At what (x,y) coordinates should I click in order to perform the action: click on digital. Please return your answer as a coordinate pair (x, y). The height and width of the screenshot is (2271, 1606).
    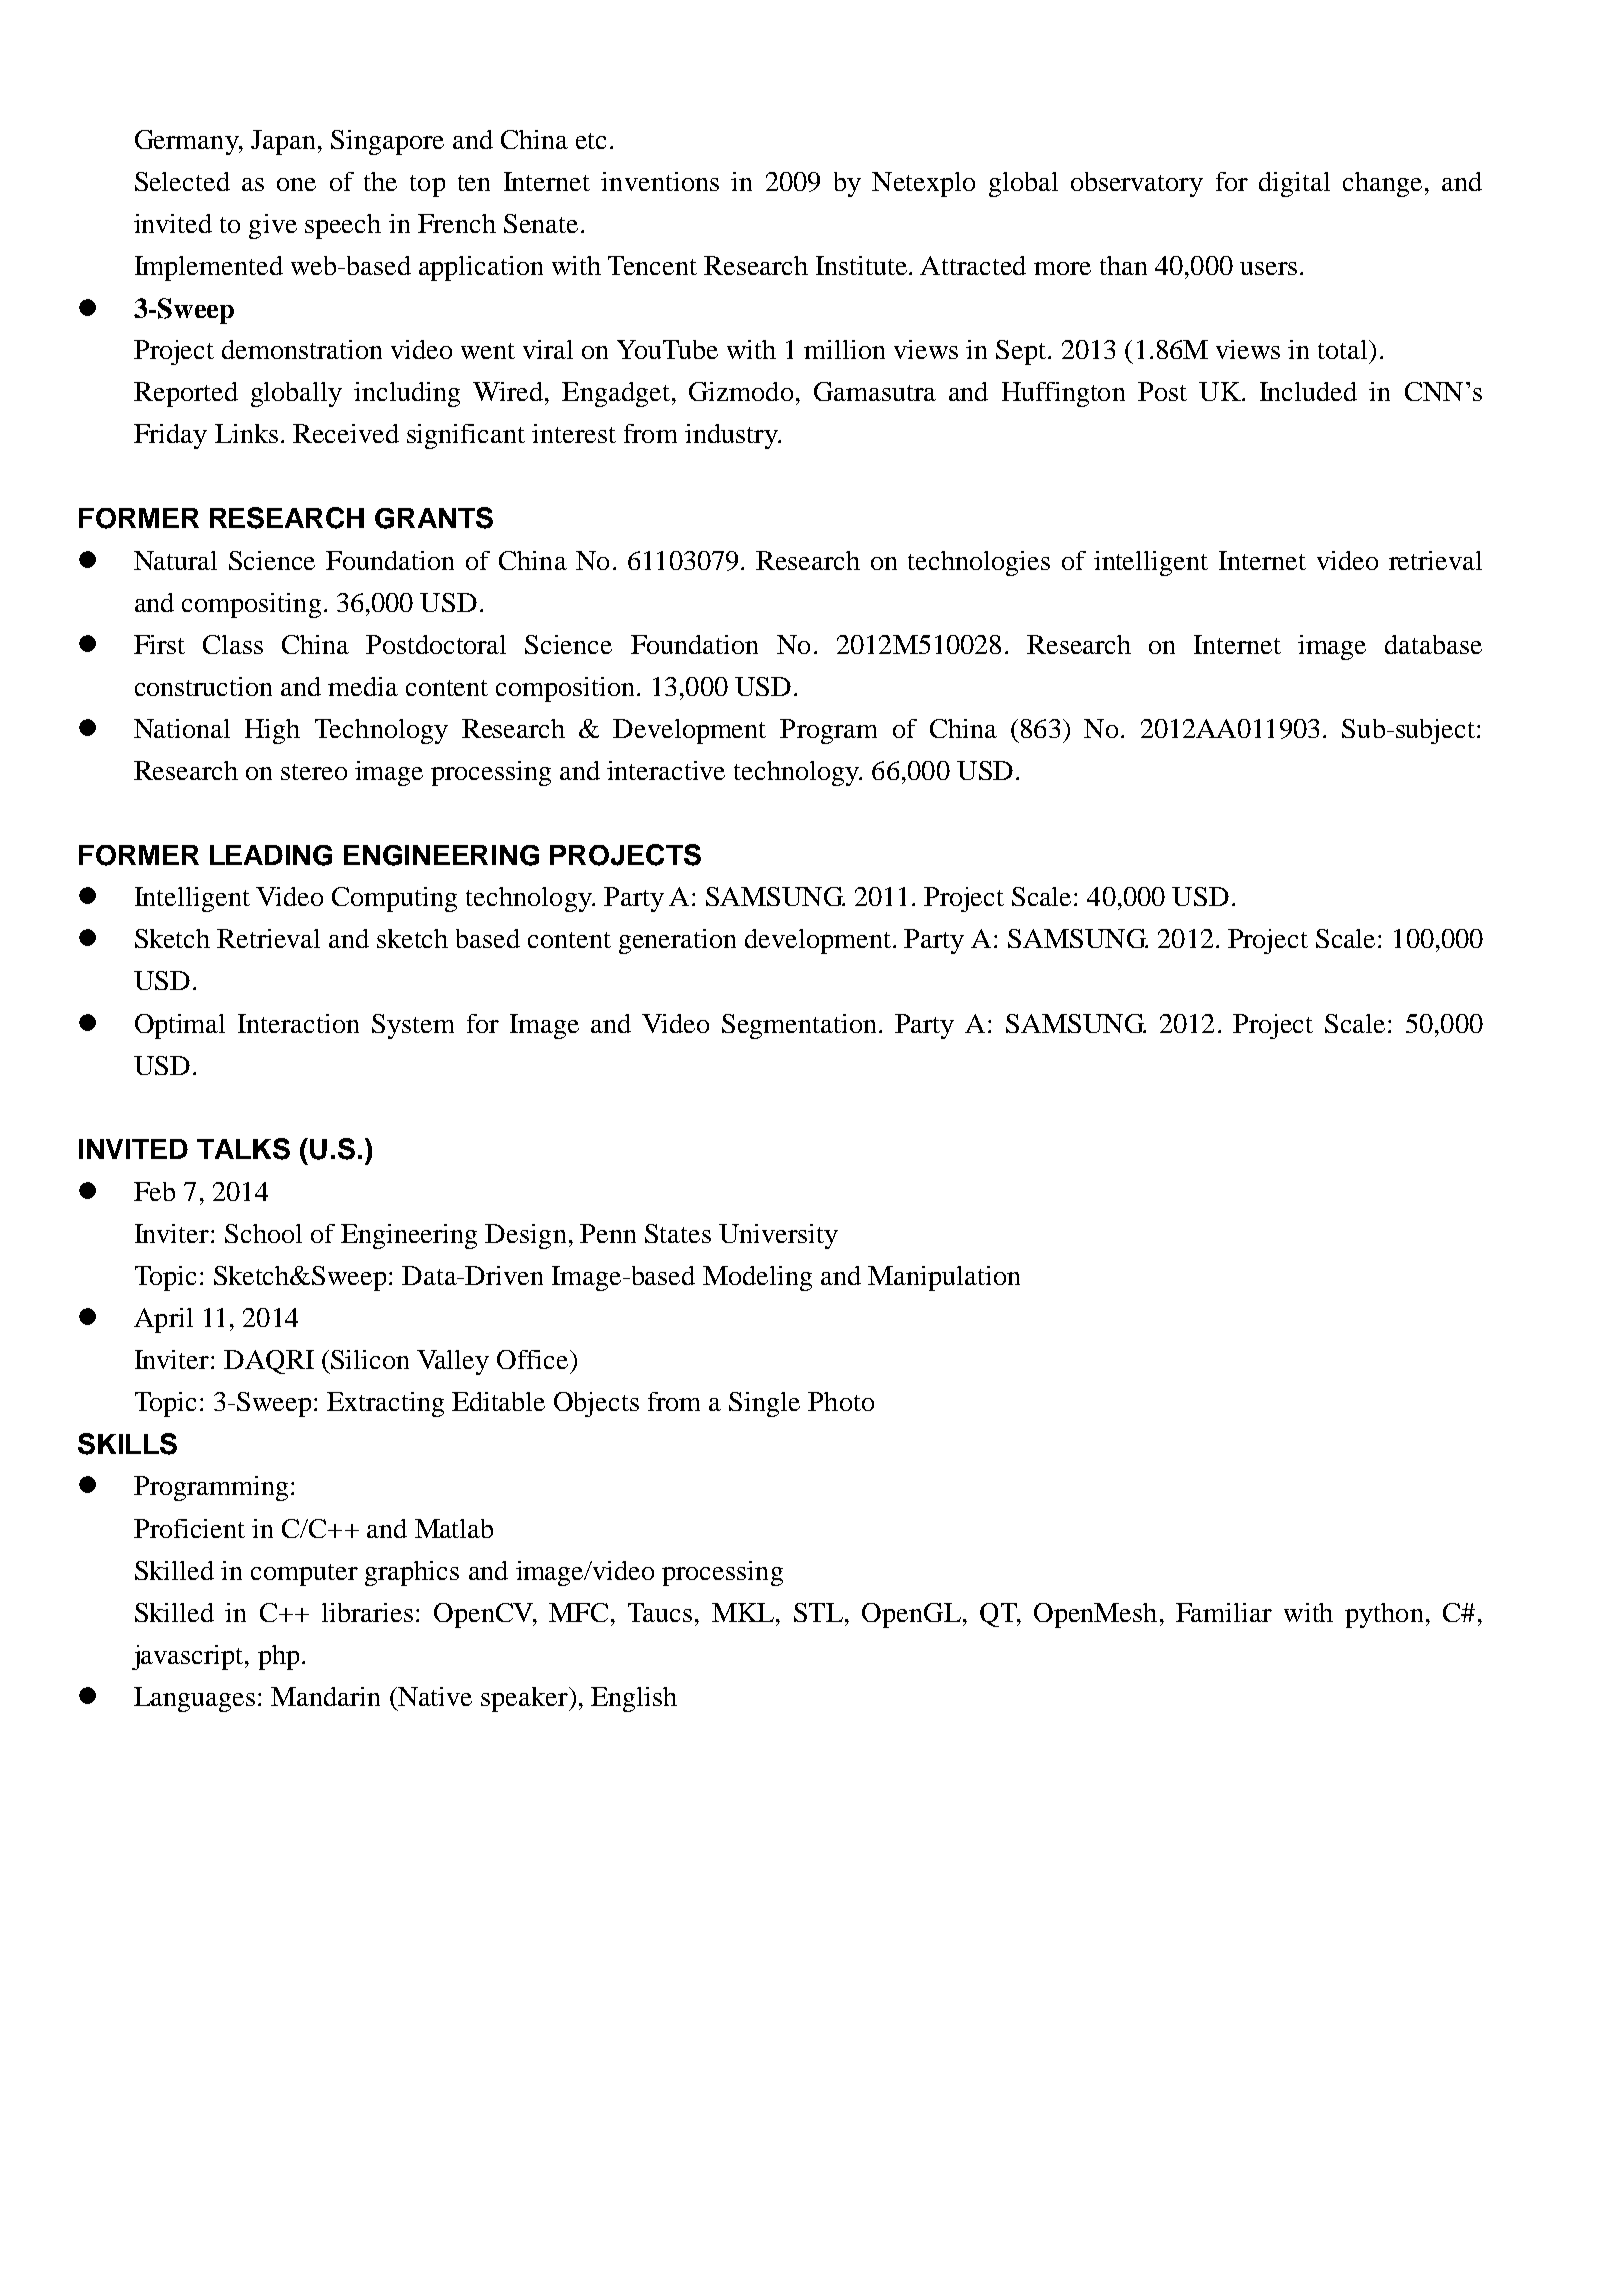
    Looking at the image, I should click on (1294, 184).
